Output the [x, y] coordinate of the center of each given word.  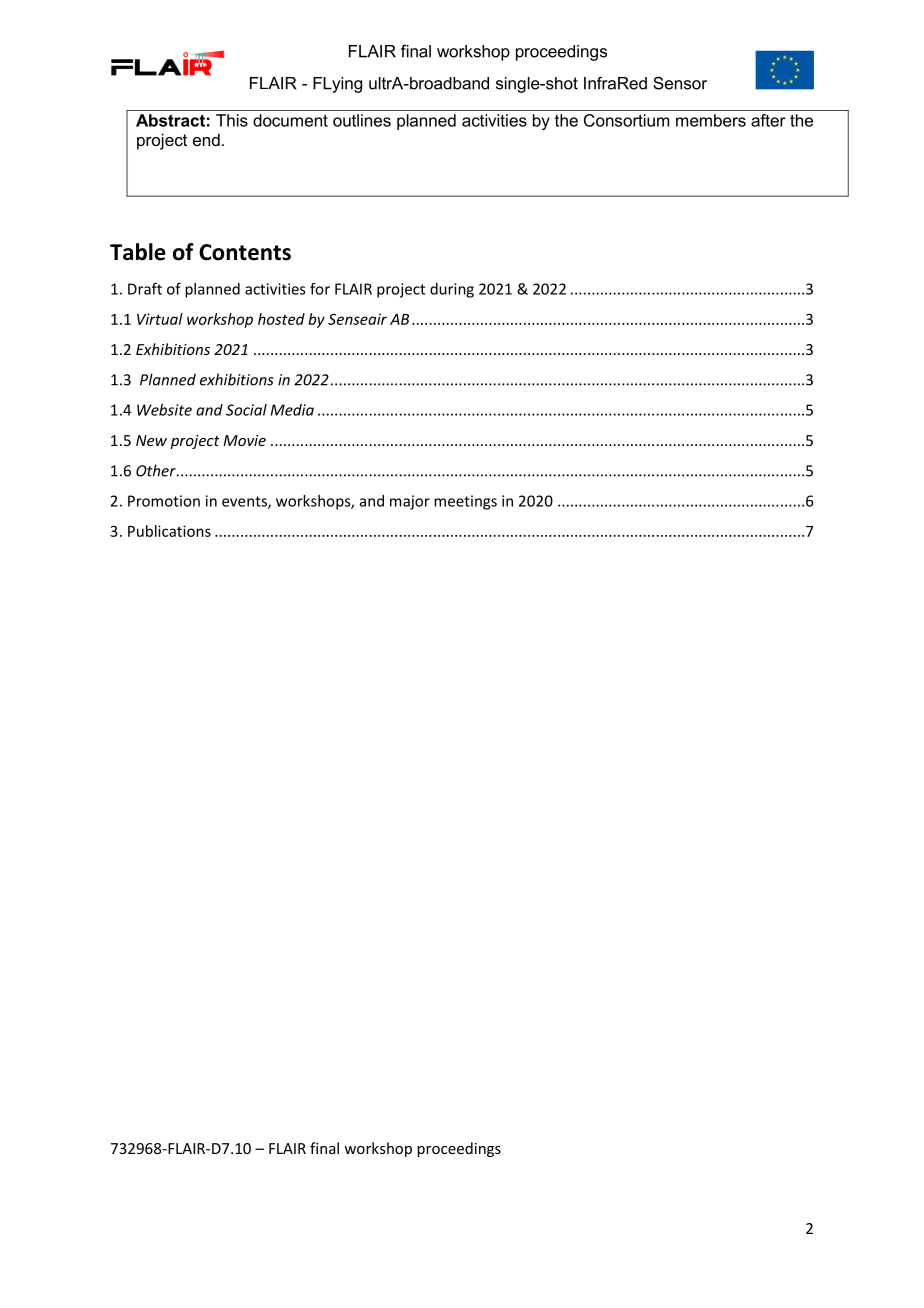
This [232, 120]
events [245, 502]
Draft [145, 288]
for [320, 289]
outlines [362, 120]
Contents [245, 252]
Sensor [680, 83]
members [711, 120]
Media [292, 410]
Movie [244, 440]
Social [246, 410]
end [206, 139]
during [452, 290]
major [410, 502]
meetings [465, 502]
